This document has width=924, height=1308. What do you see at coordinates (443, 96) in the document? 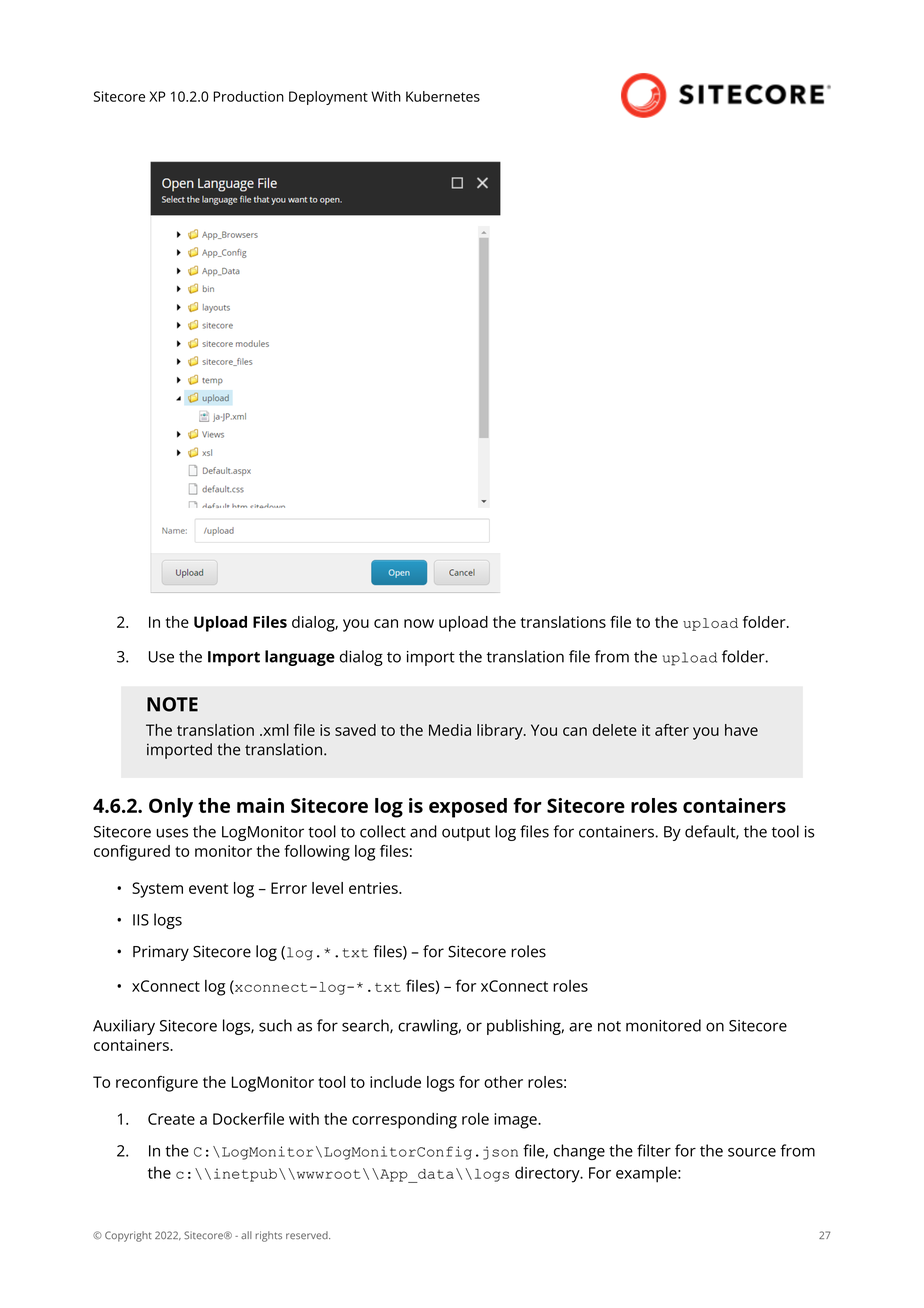
I see `Kubernetes` at bounding box center [443, 96].
